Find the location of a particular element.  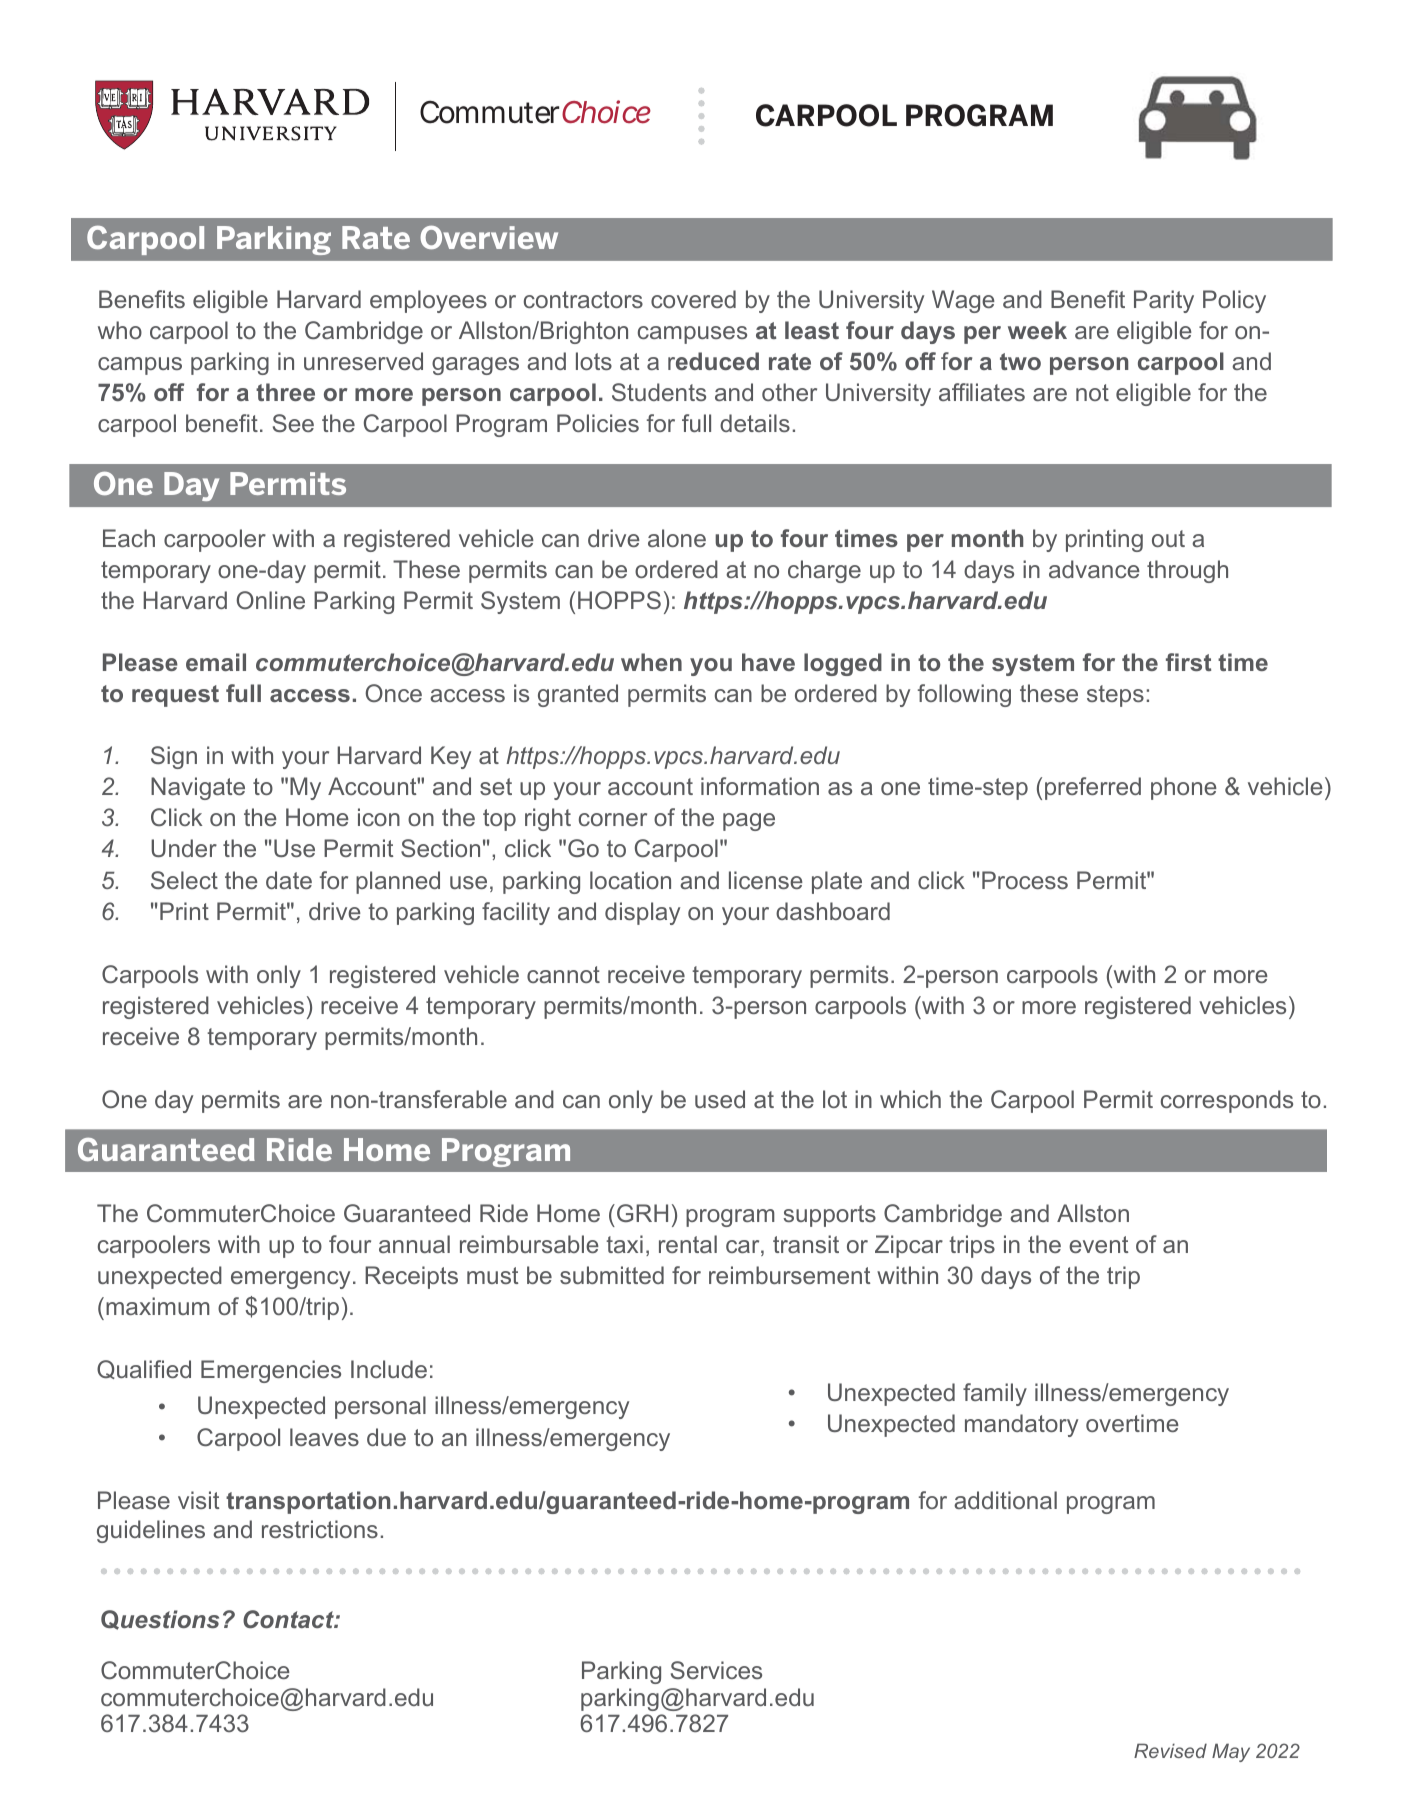

family is located at coordinates (995, 1394).
